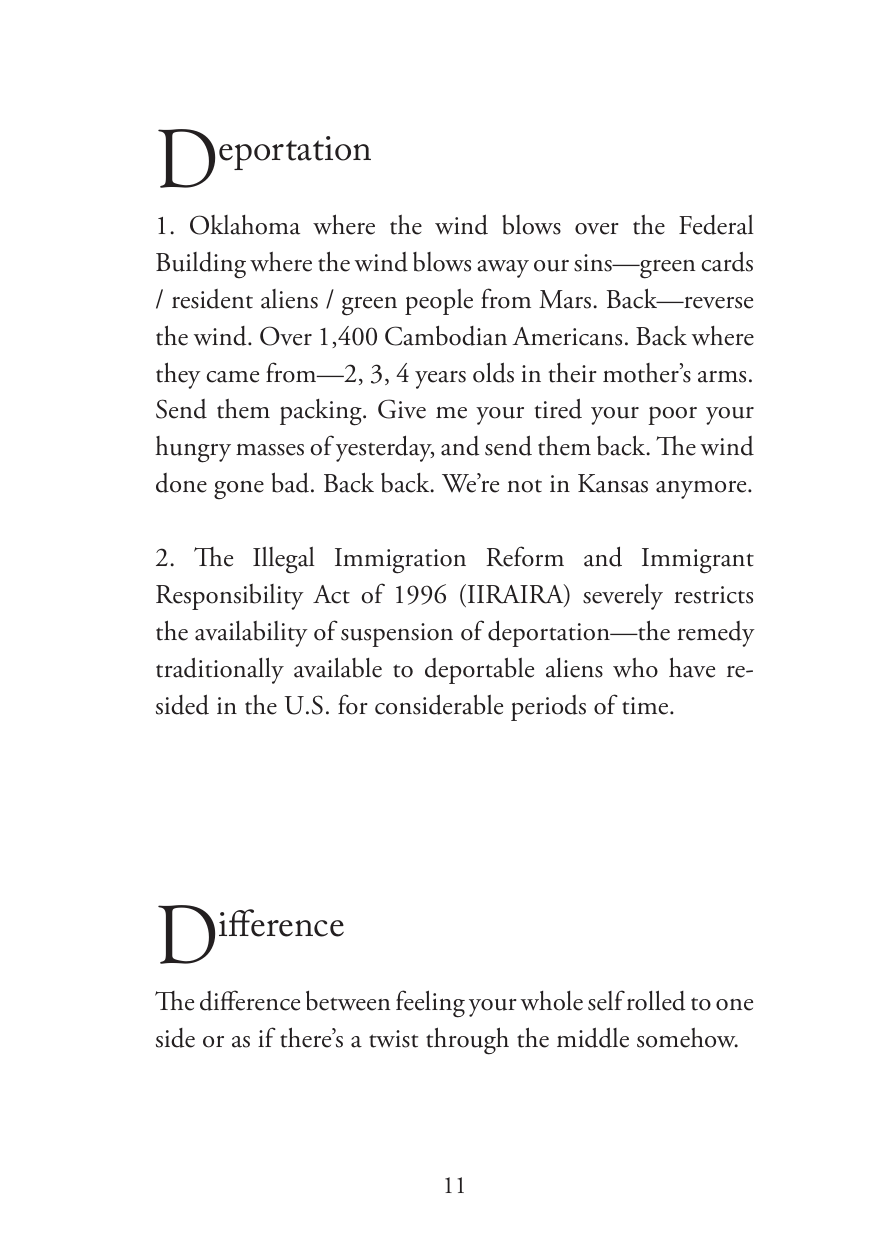 The height and width of the document is (1242, 887). What do you see at coordinates (716, 225) in the document?
I see `Federal` at bounding box center [716, 225].
